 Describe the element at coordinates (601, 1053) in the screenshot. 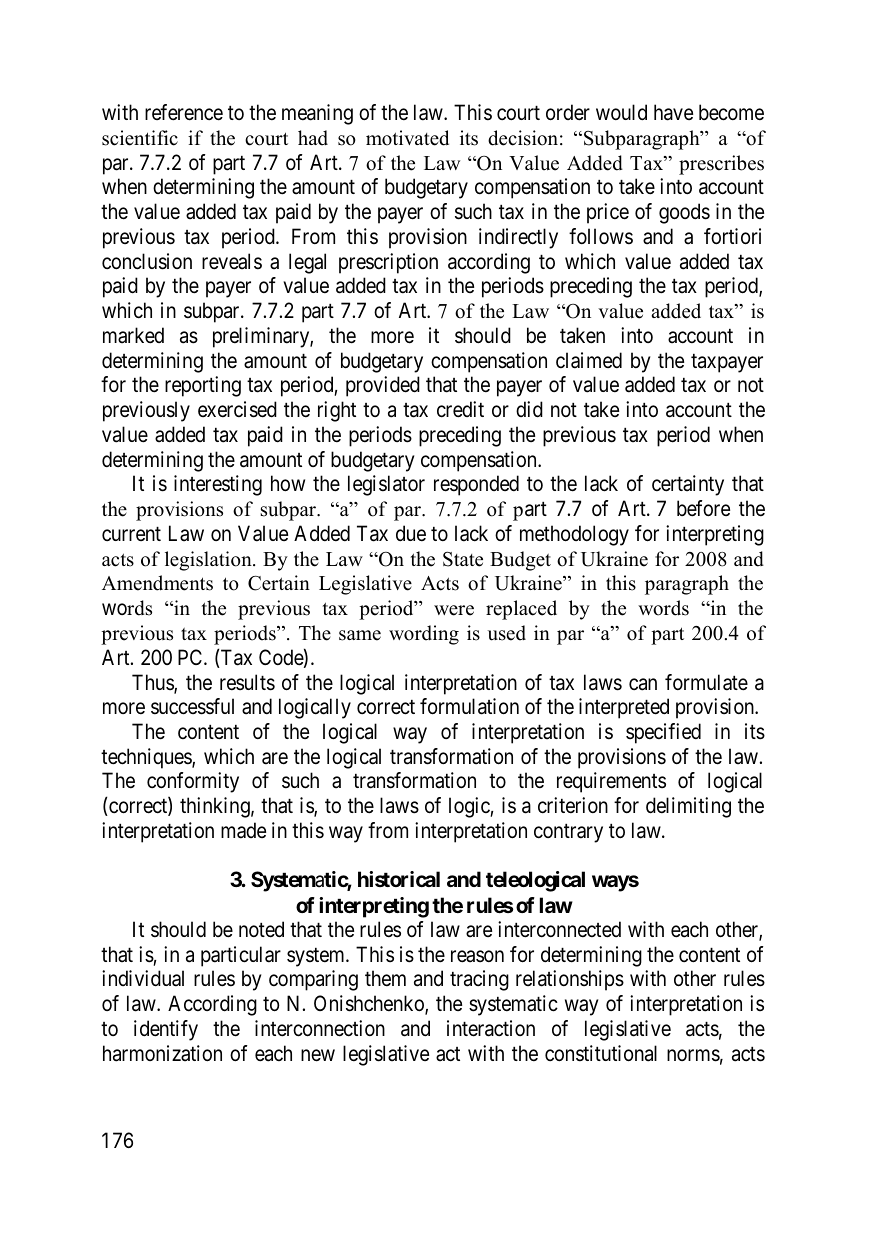

I see `constitutional` at that location.
